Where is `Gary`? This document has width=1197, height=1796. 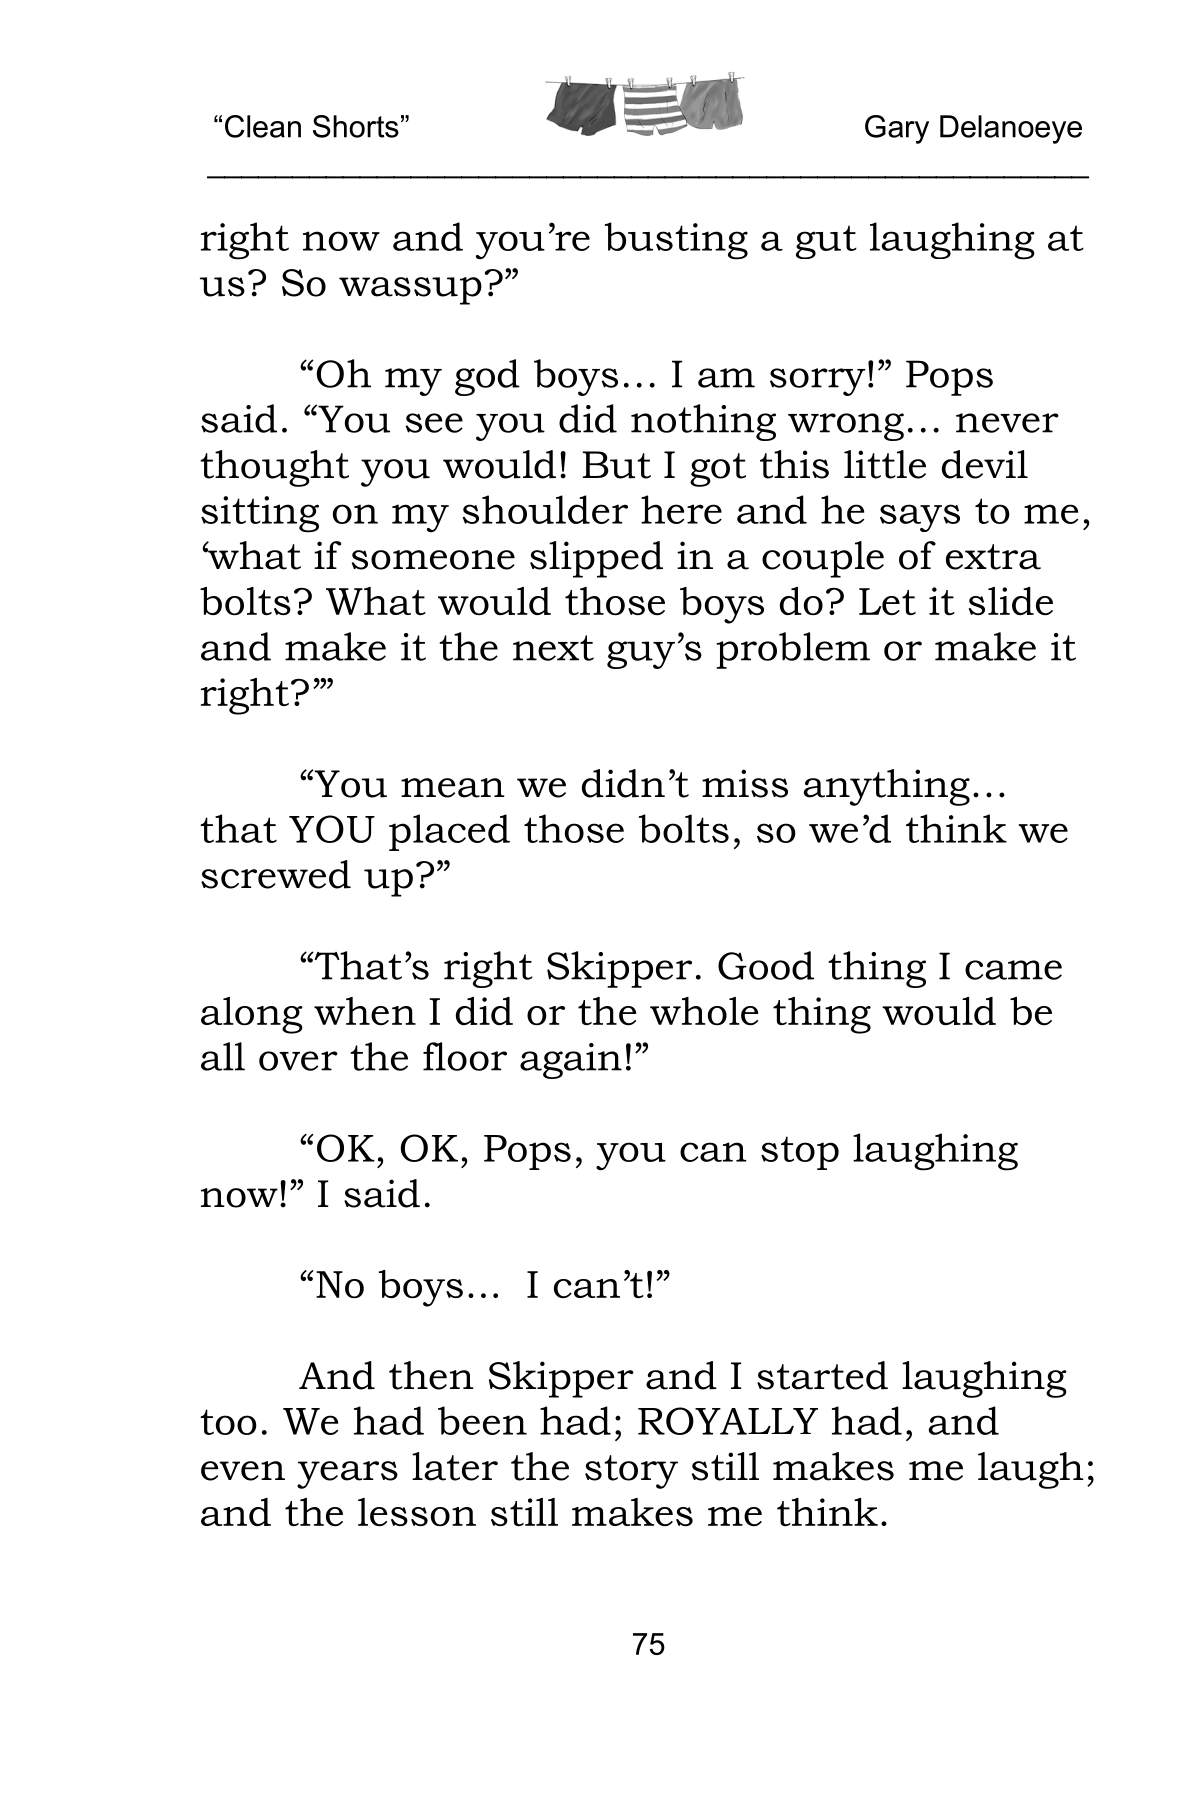
Gary is located at coordinates (897, 129).
